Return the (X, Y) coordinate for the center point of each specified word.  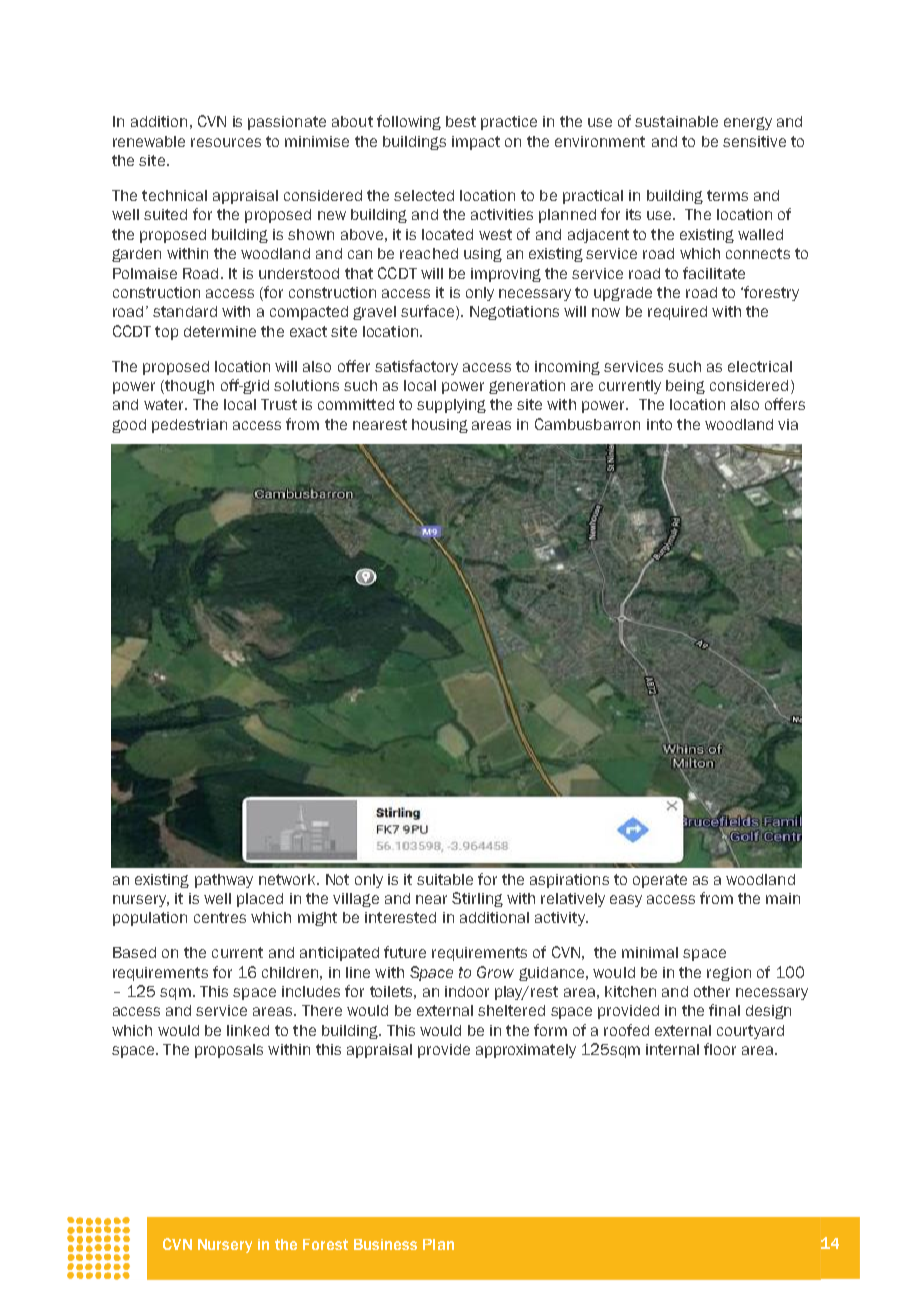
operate (660, 881)
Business (385, 1244)
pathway (224, 881)
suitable (445, 879)
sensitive (754, 141)
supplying (451, 406)
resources (226, 142)
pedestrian (189, 426)
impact (476, 143)
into (659, 424)
